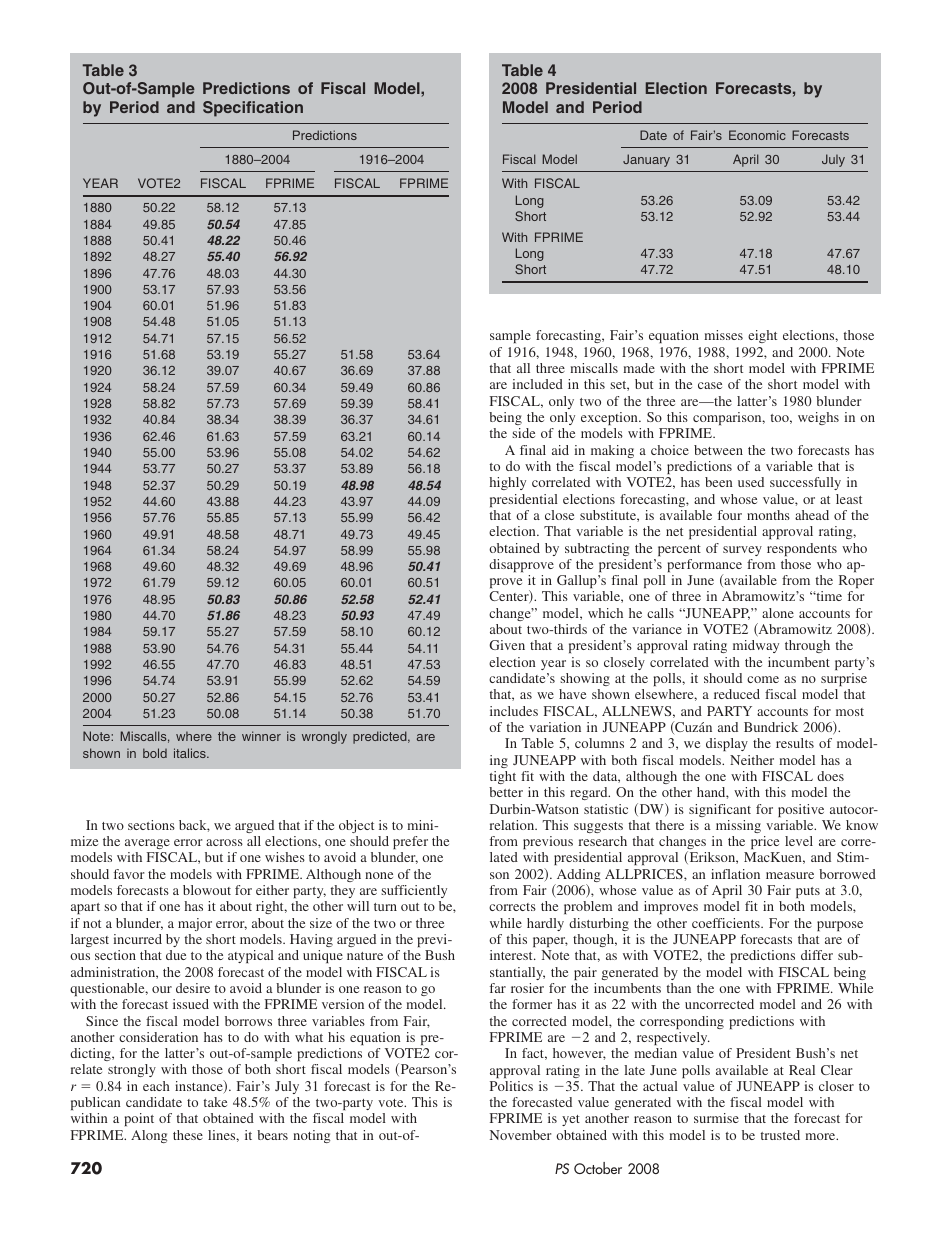 This image has width=952, height=1233. What do you see at coordinates (537, 384) in the image?
I see `included` at bounding box center [537, 384].
